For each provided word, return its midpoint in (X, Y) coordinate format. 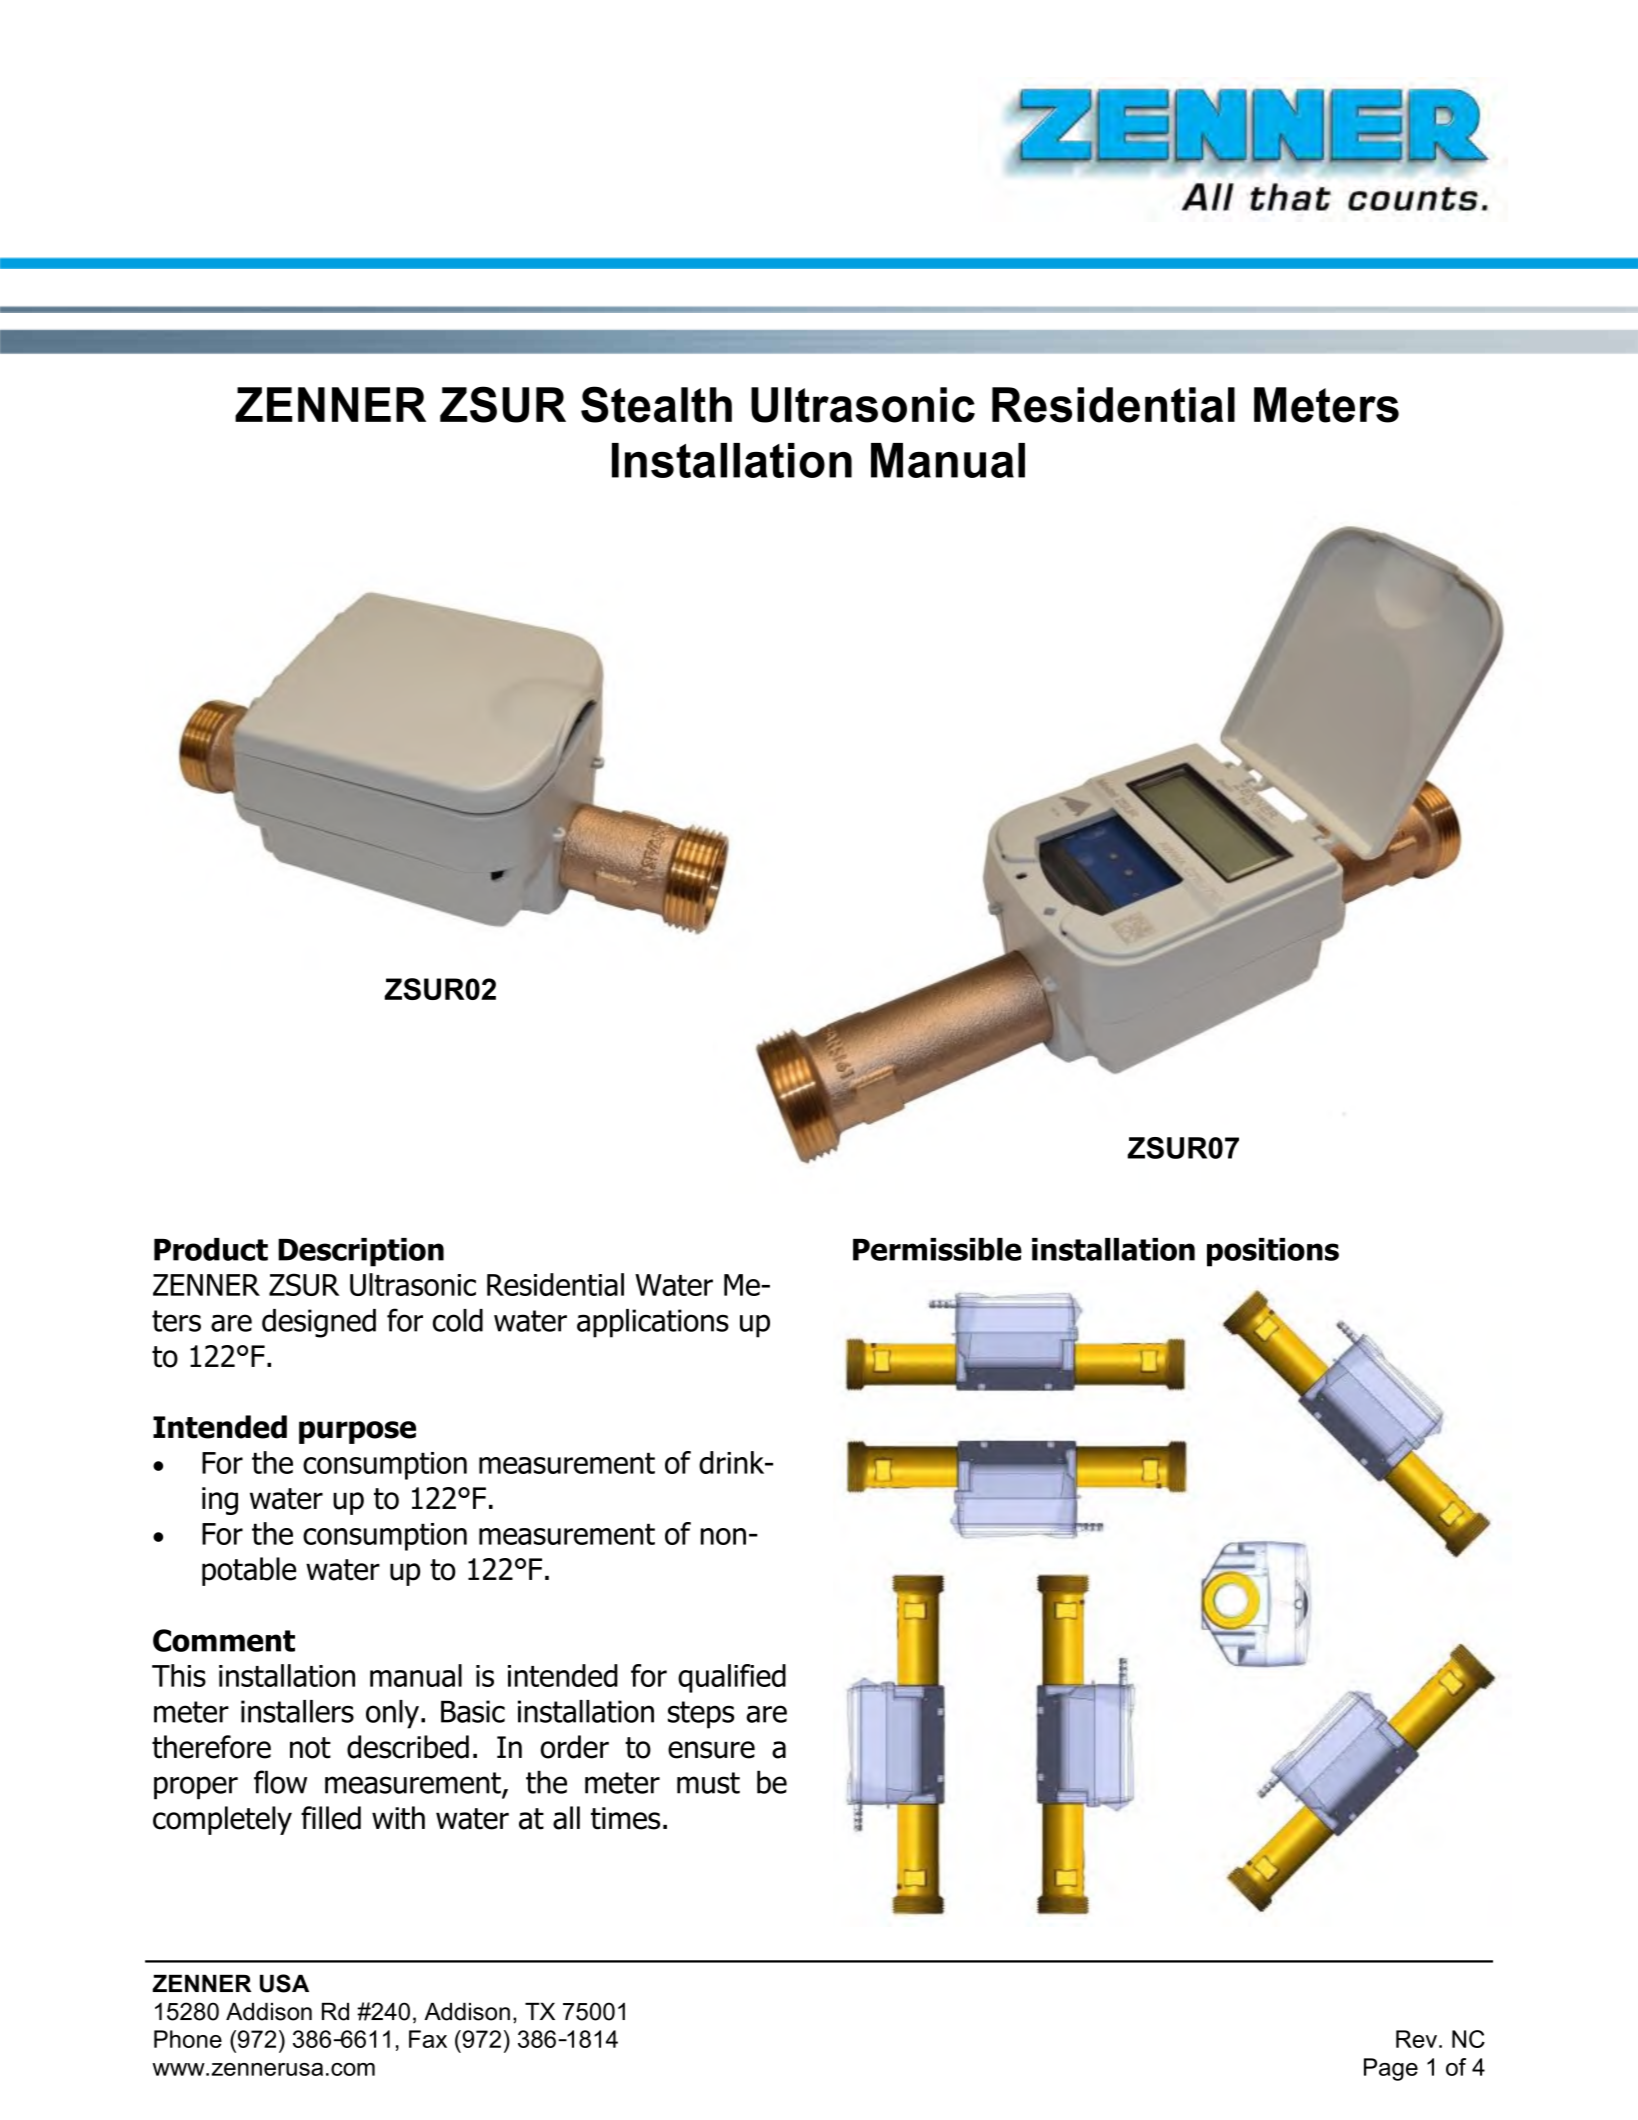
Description (361, 1252)
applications (653, 1323)
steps (701, 1715)
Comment (224, 1640)
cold (458, 1320)
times (625, 1818)
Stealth (656, 404)
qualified (732, 1678)
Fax (428, 2039)
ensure (711, 1750)
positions (1273, 1252)
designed (319, 1323)
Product (211, 1249)
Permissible (937, 1249)
